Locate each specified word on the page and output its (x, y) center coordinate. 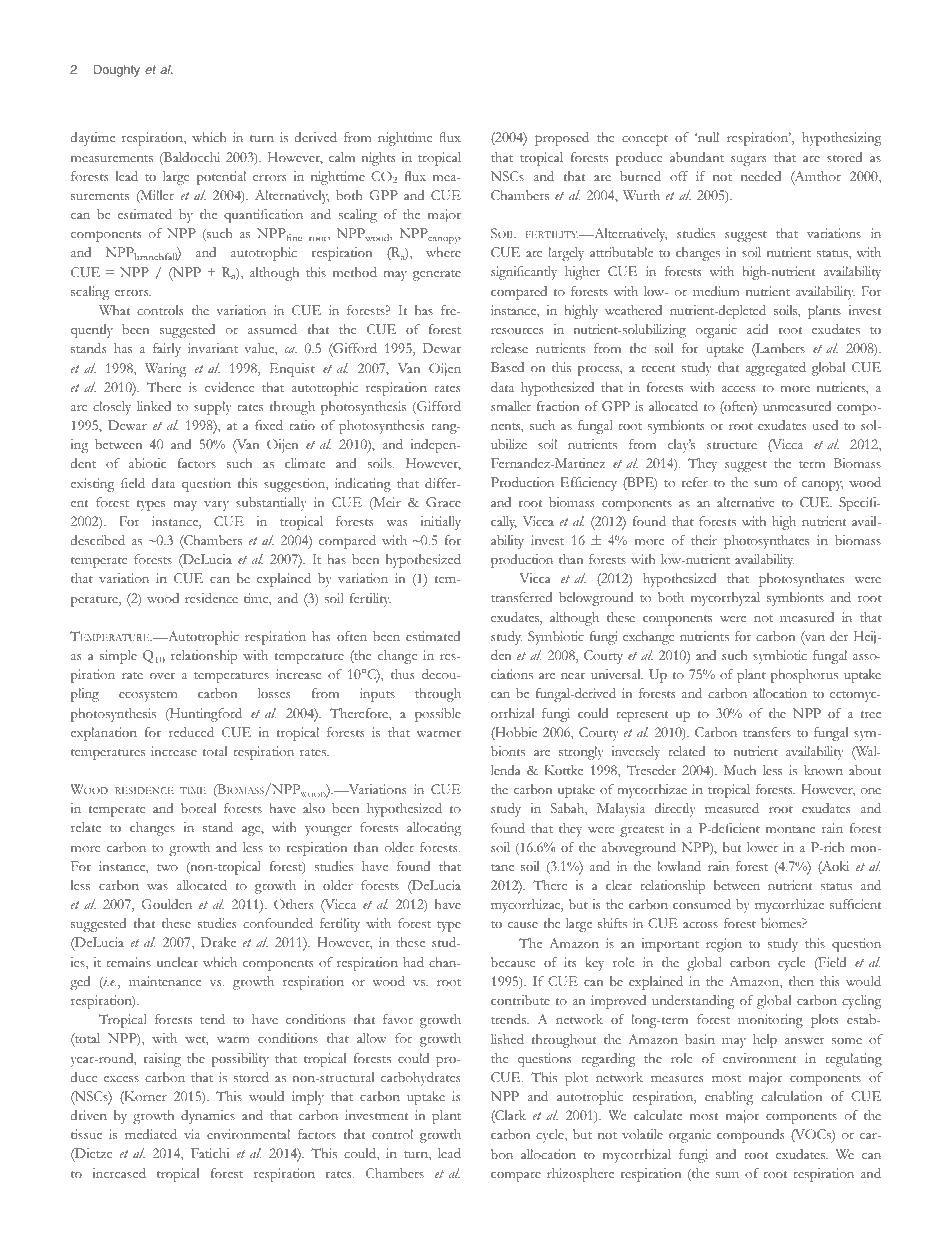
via (192, 1134)
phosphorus (804, 676)
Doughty (117, 71)
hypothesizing (841, 139)
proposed (562, 139)
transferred (521, 597)
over (162, 676)
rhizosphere (580, 1175)
